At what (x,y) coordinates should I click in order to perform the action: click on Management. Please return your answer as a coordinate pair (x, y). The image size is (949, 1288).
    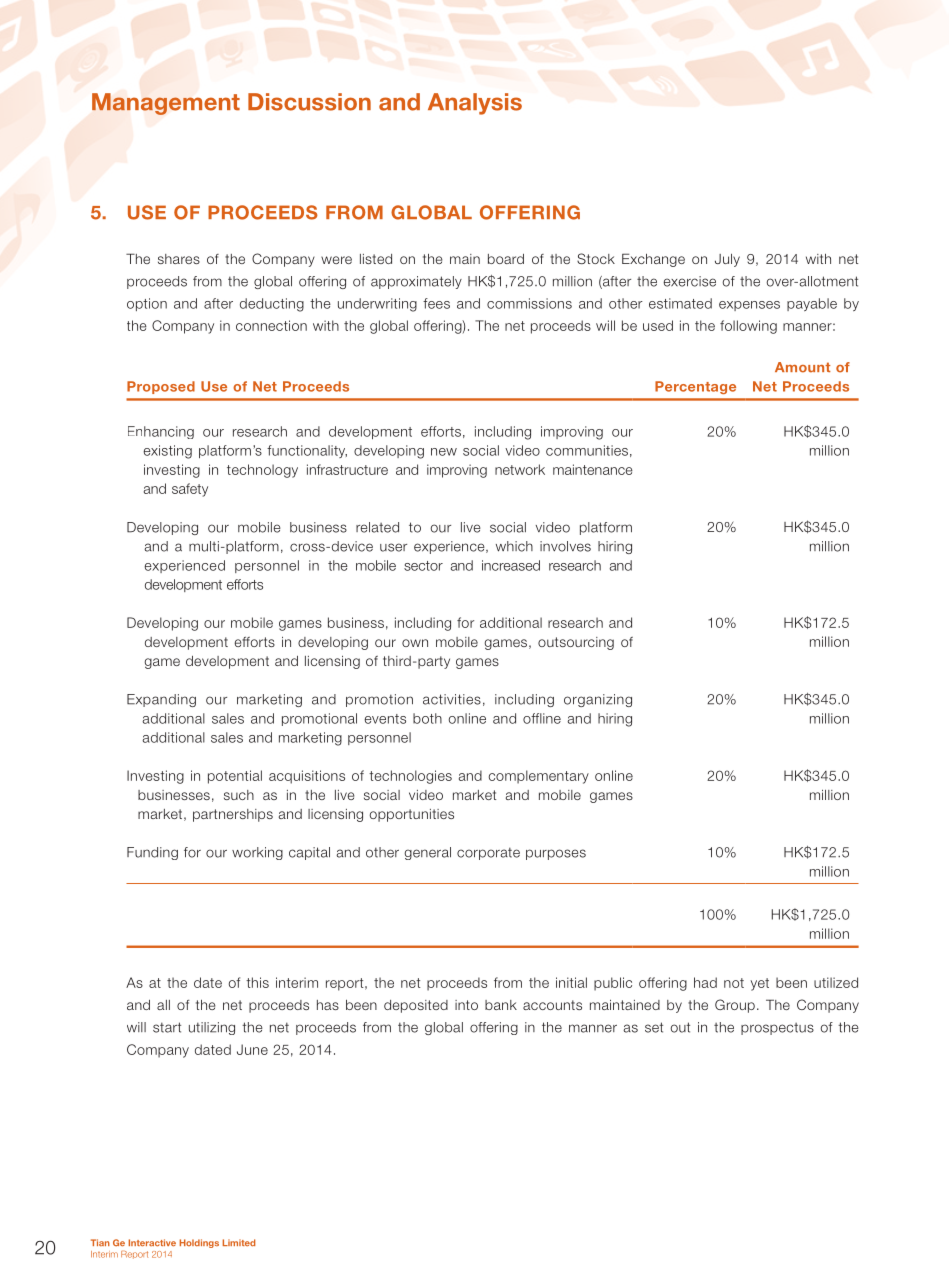
    Looking at the image, I should click on (166, 104).
